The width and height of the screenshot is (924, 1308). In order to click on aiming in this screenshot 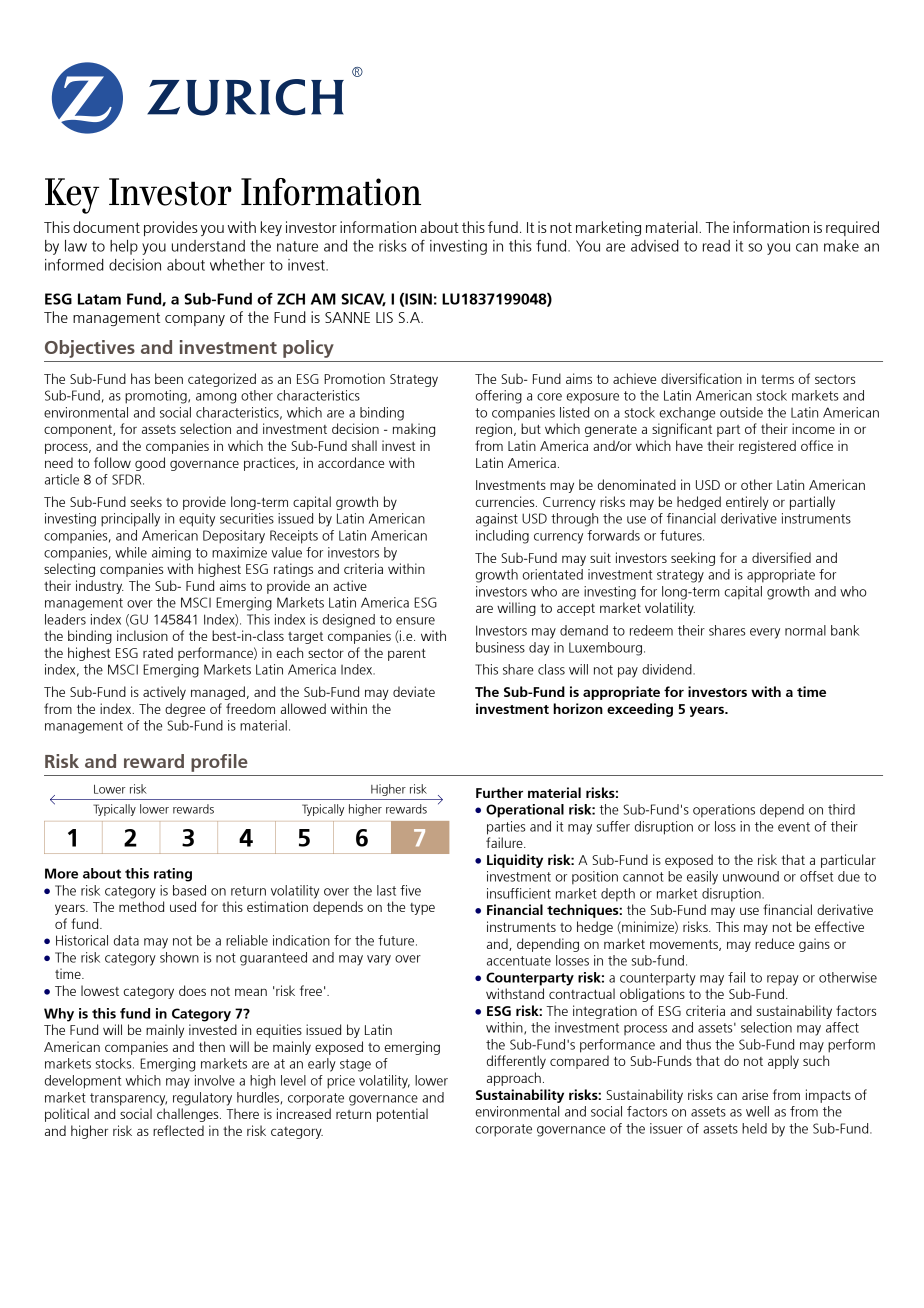, I will do `click(171, 554)`.
